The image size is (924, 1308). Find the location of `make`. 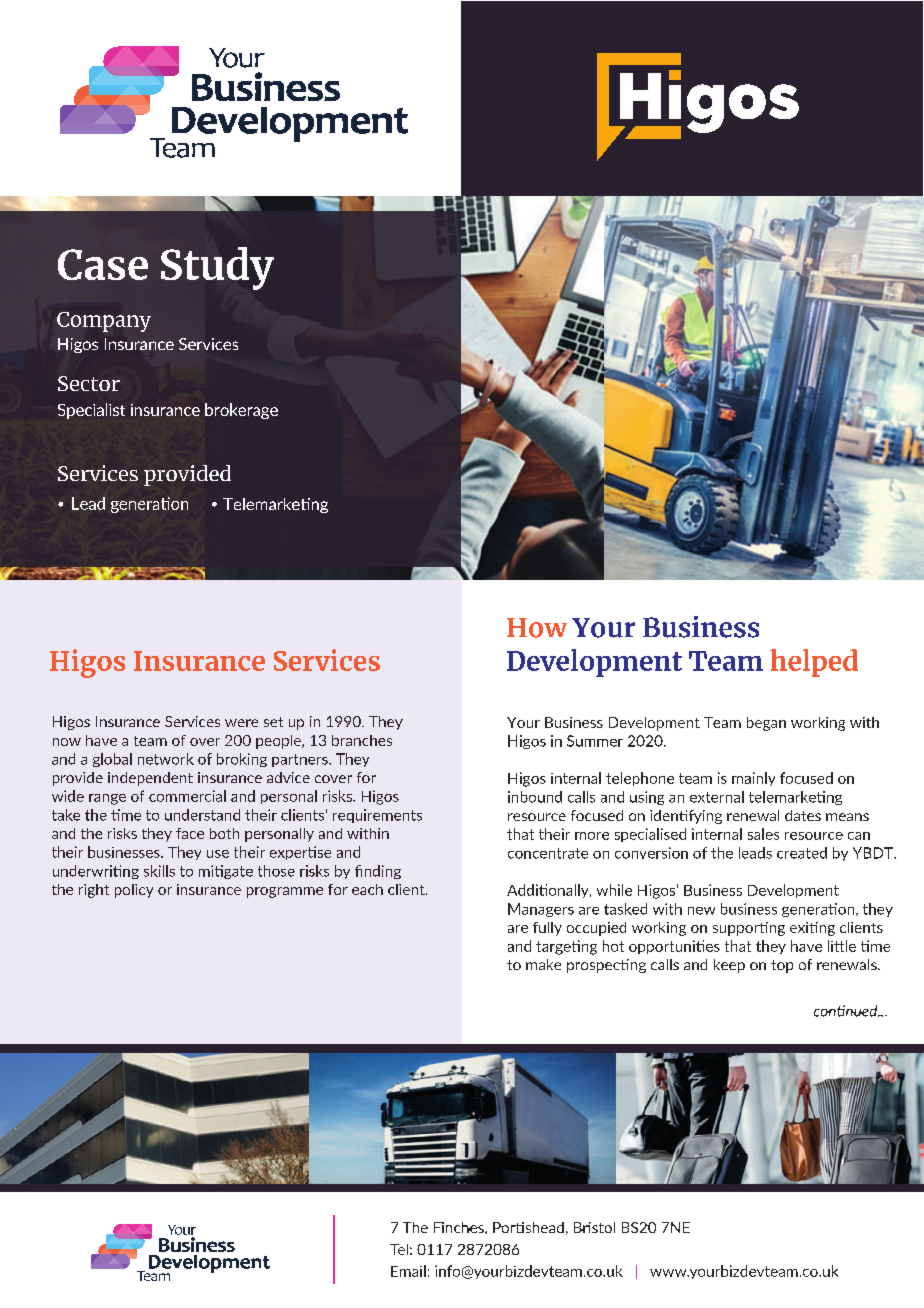

make is located at coordinates (543, 964).
